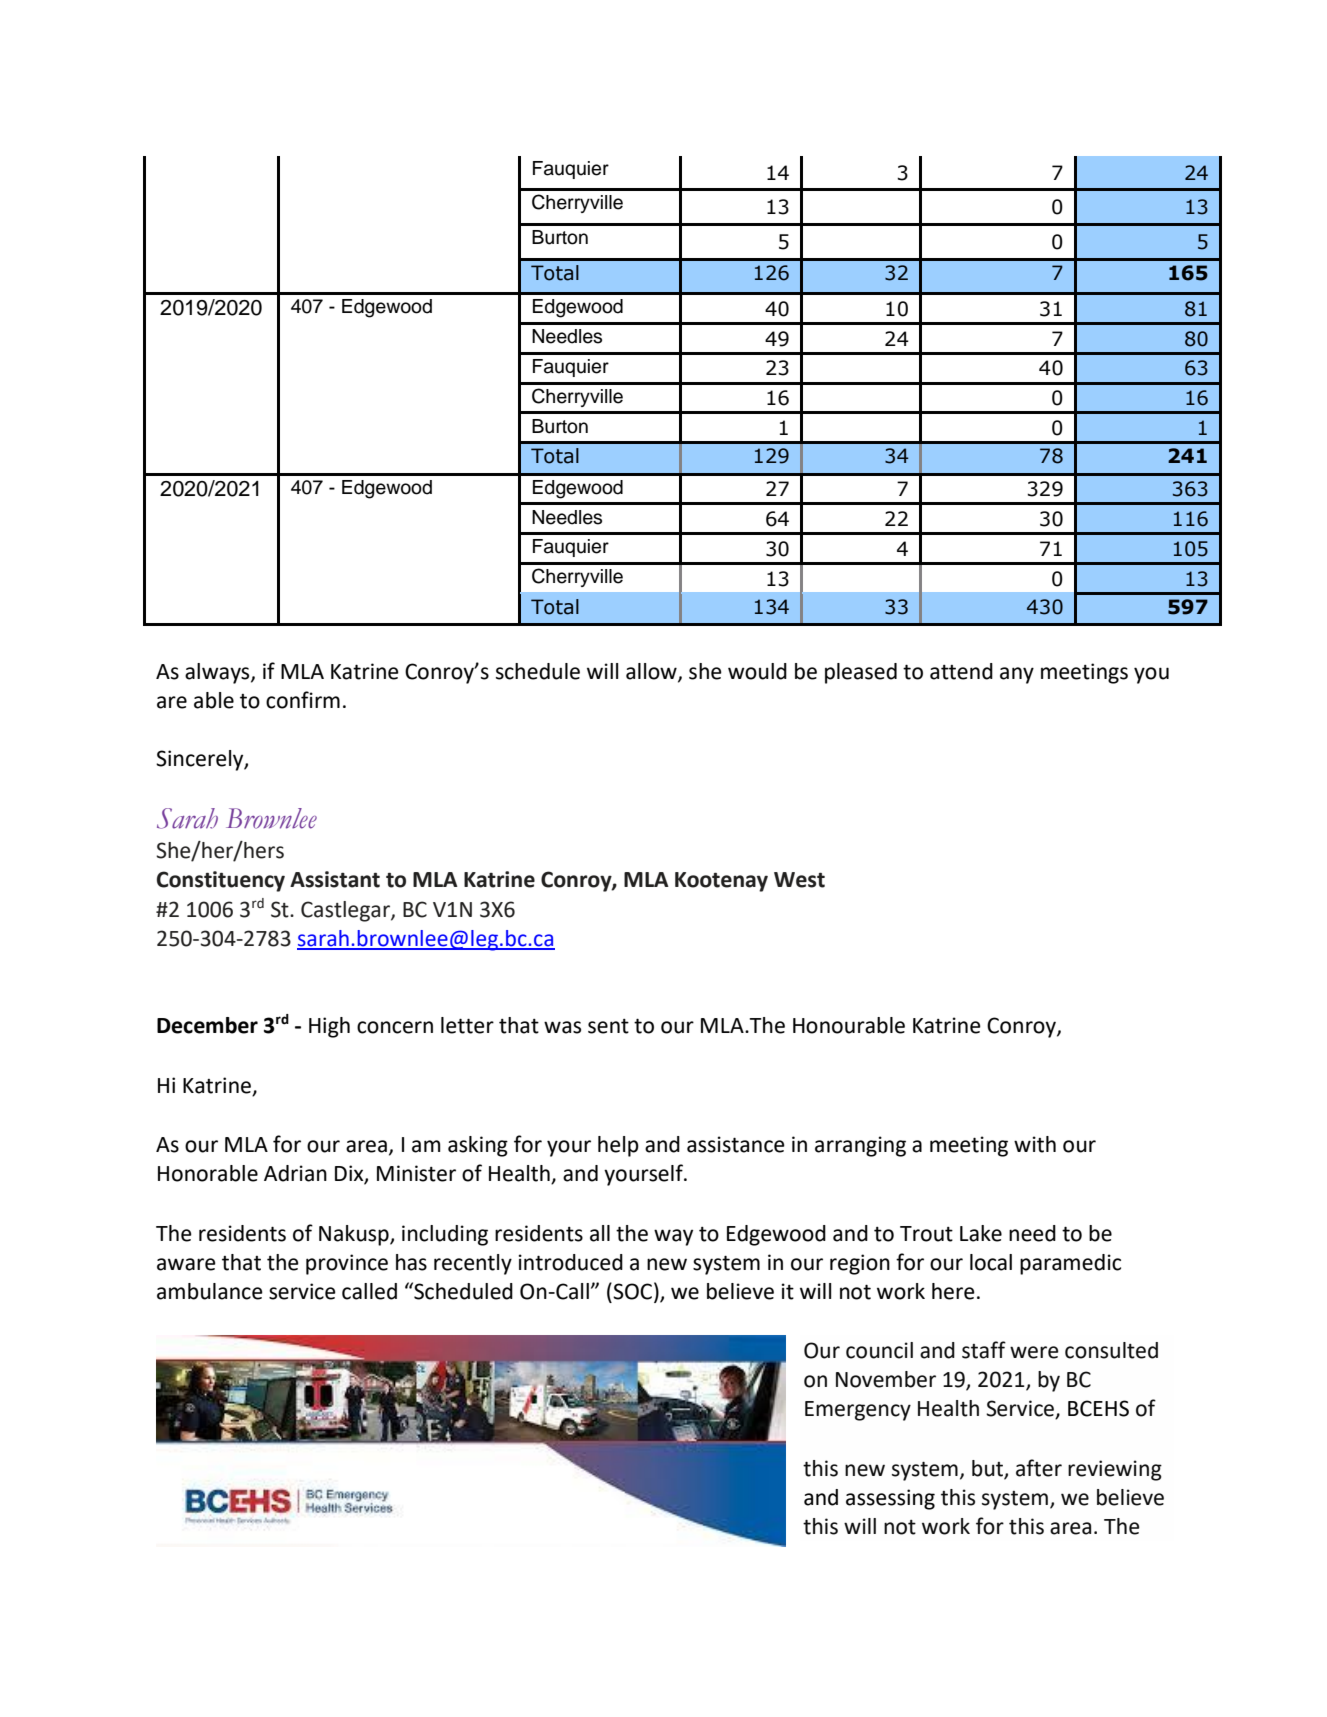  I want to click on allow, so click(652, 672).
